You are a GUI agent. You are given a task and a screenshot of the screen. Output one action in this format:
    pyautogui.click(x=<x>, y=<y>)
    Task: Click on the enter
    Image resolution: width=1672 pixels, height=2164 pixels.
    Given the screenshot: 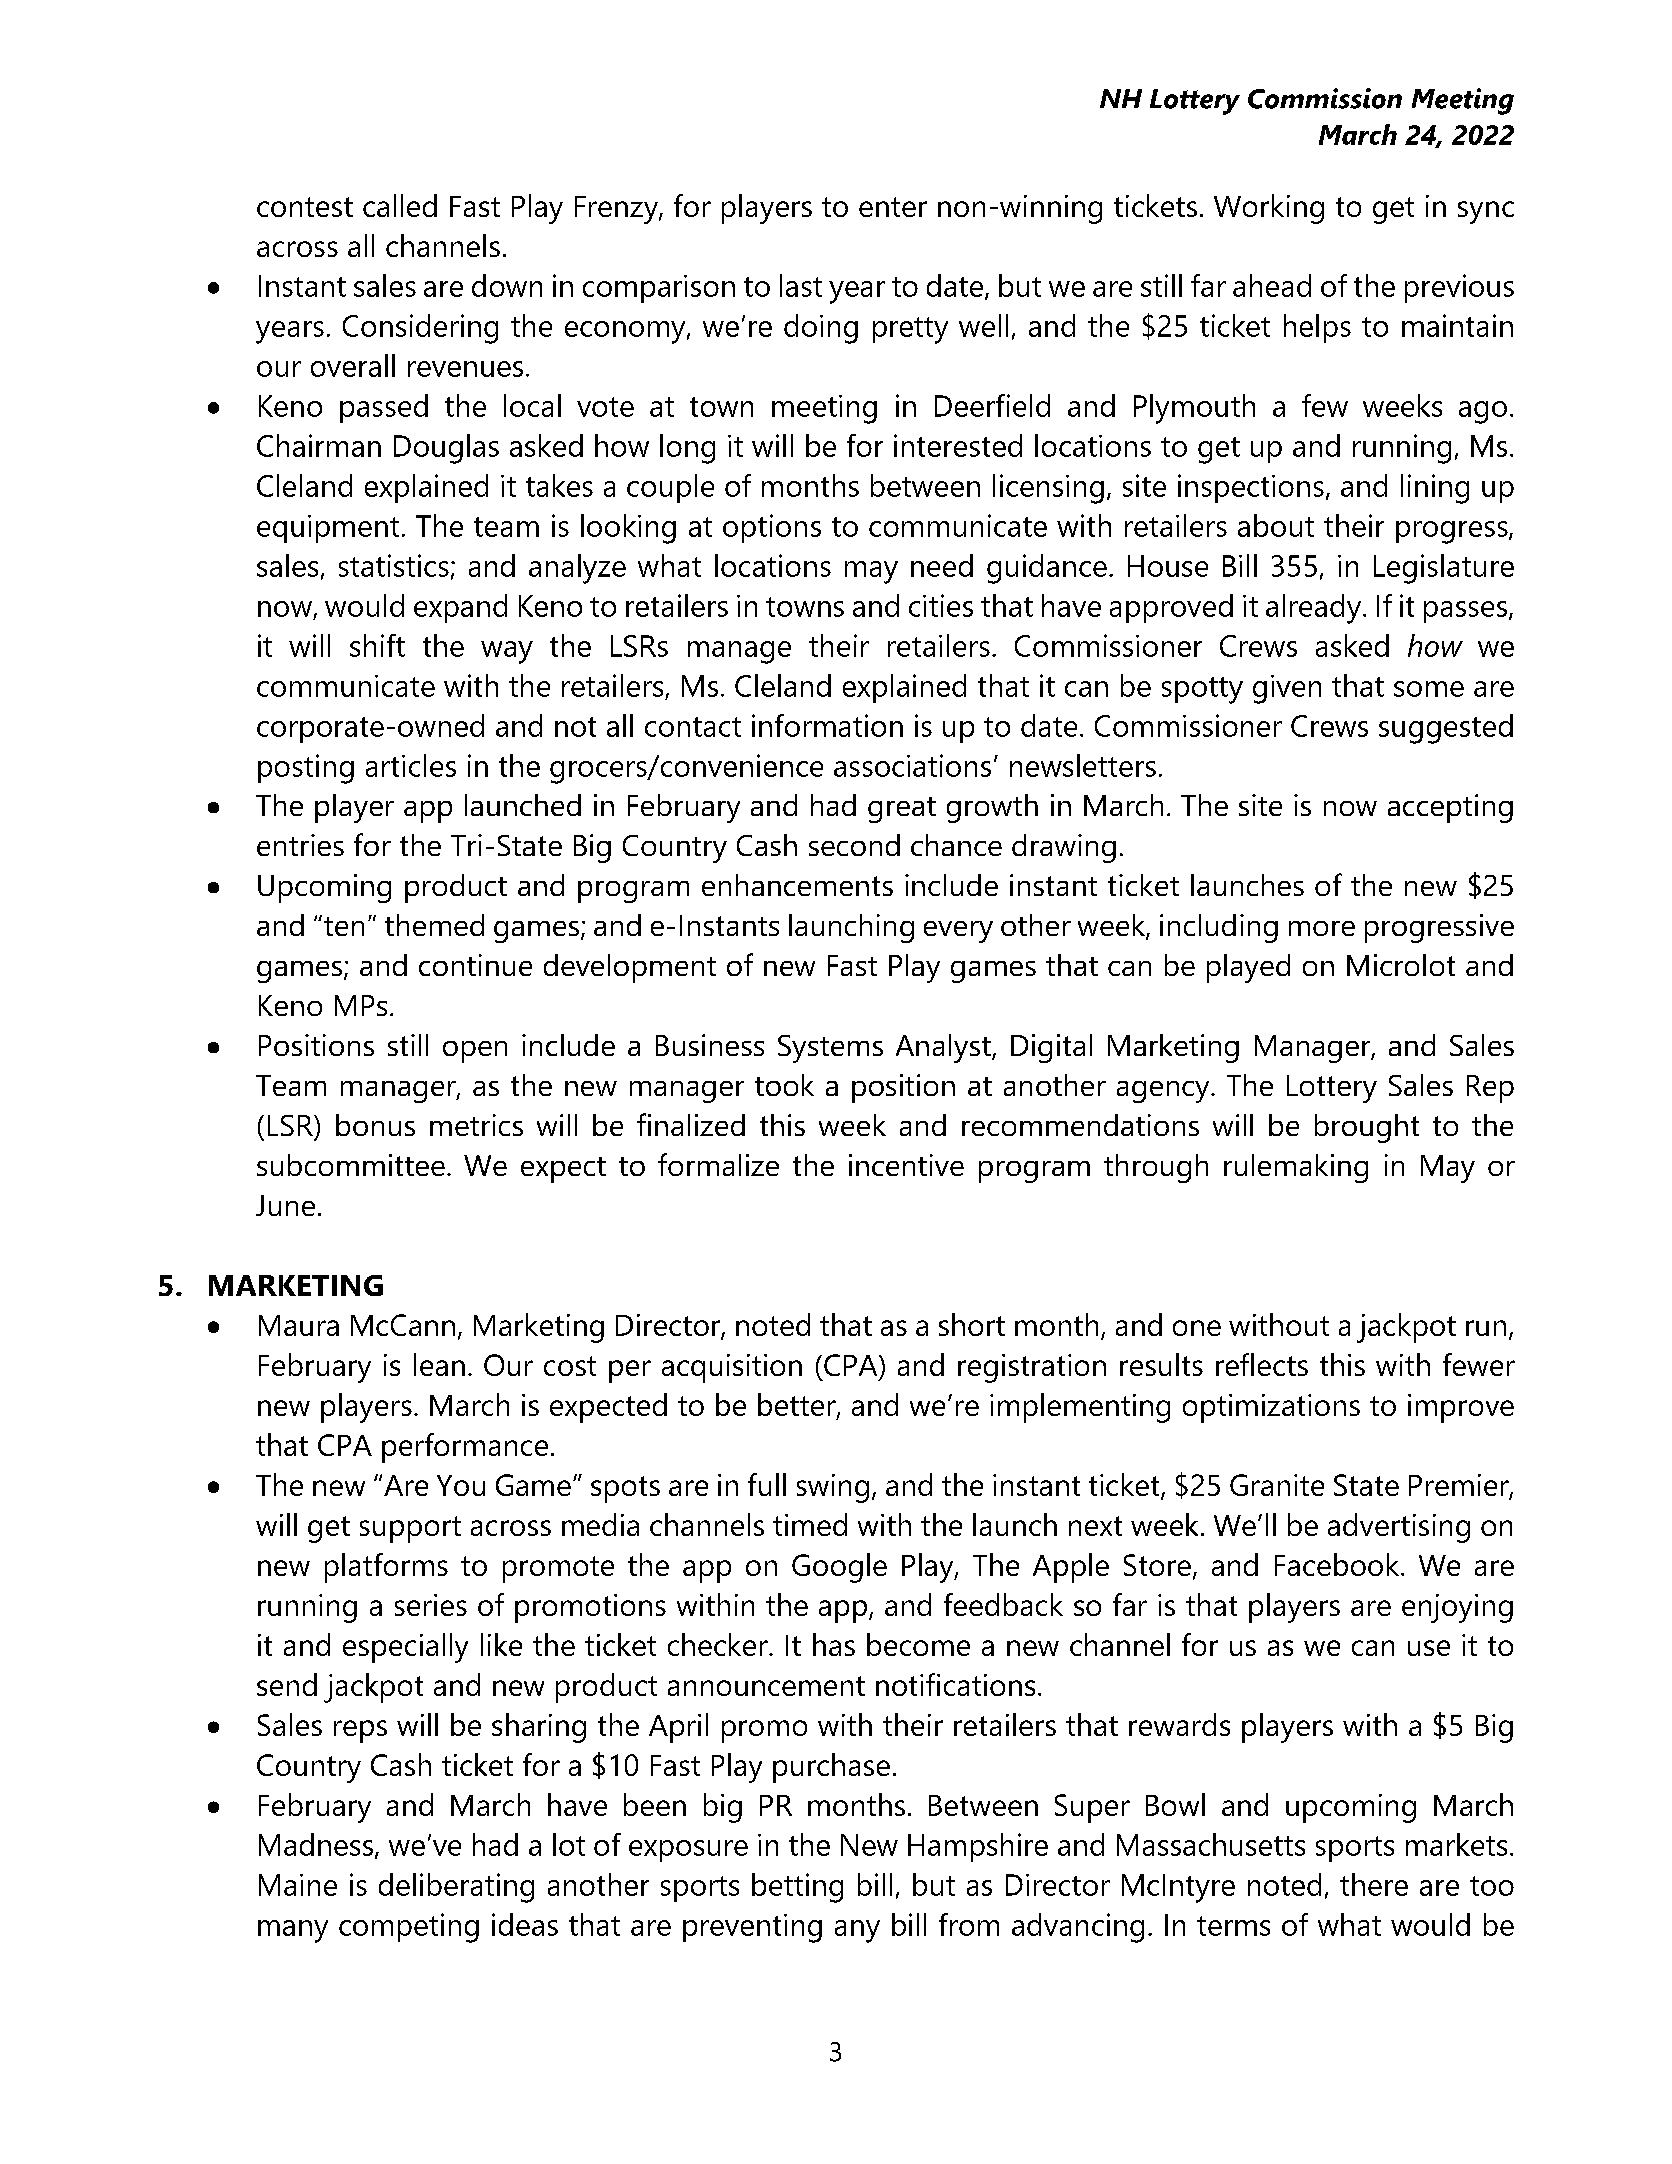 What is the action you would take?
    pyautogui.click(x=893, y=207)
